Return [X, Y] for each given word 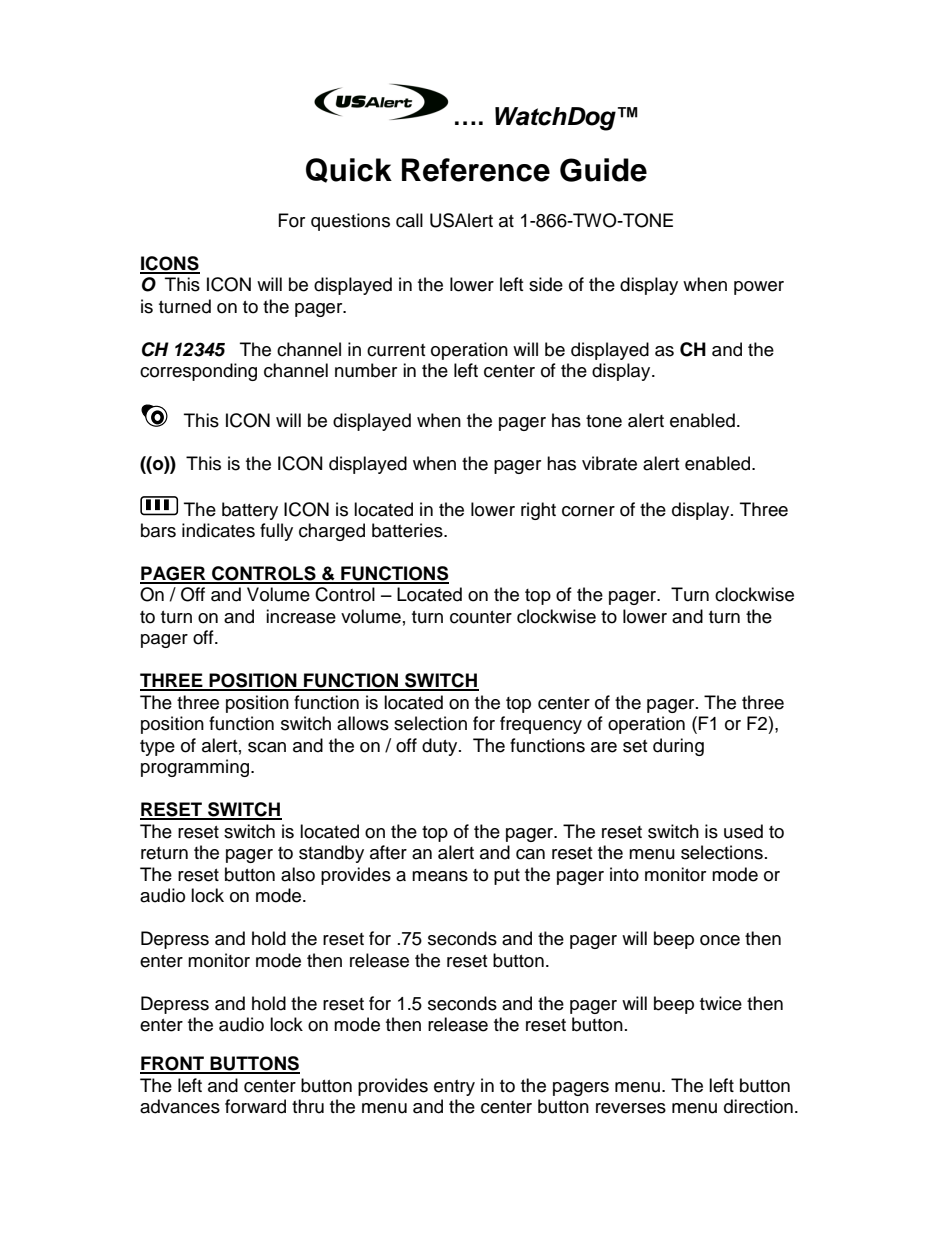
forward [255, 1106]
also [298, 874]
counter [481, 617]
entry [454, 1088]
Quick [349, 170]
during [678, 747]
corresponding [198, 372]
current [396, 350]
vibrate [609, 463]
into [624, 874]
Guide [603, 170]
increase [301, 616]
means [440, 876]
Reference [476, 170]
